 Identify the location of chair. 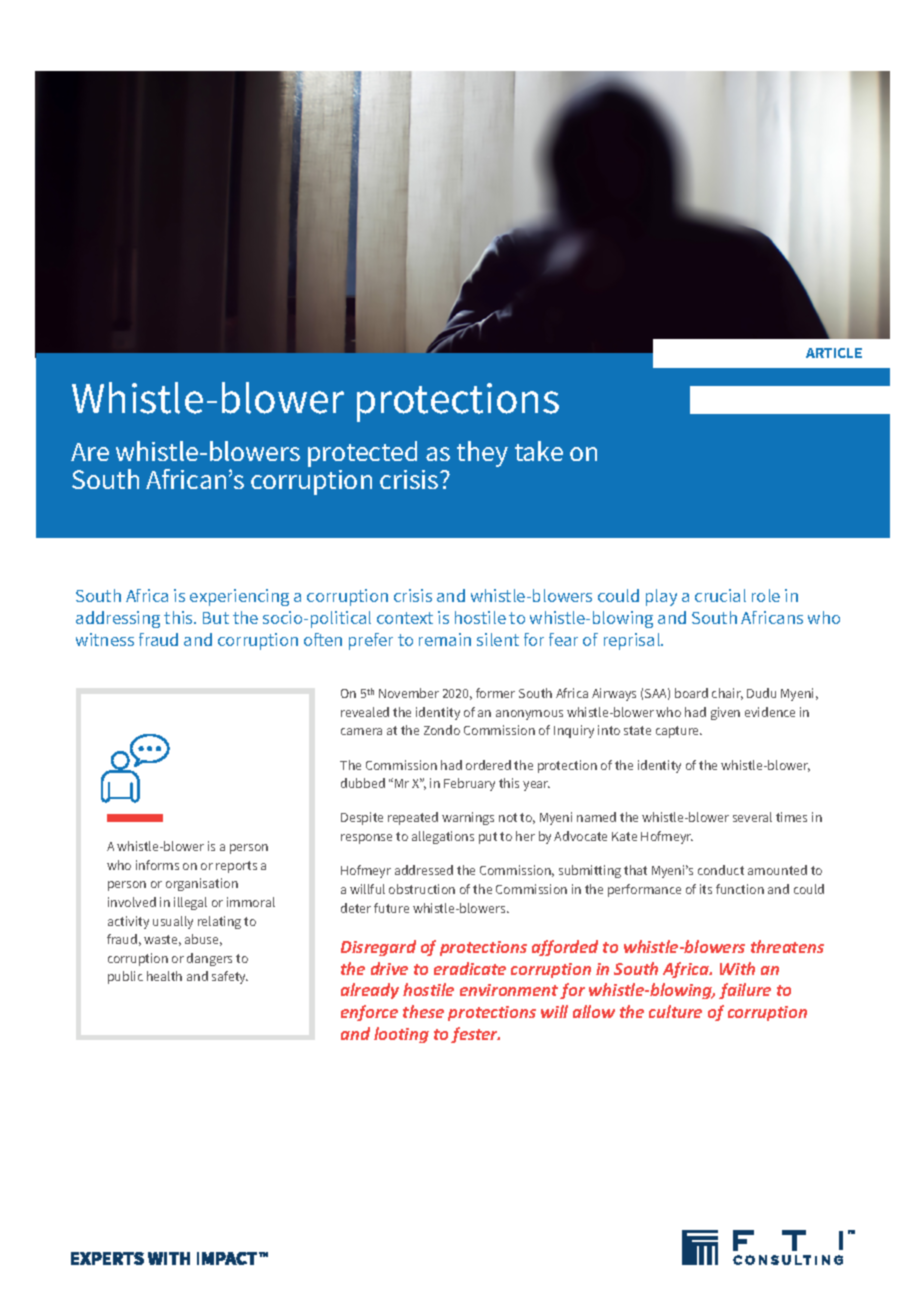
(727, 694).
